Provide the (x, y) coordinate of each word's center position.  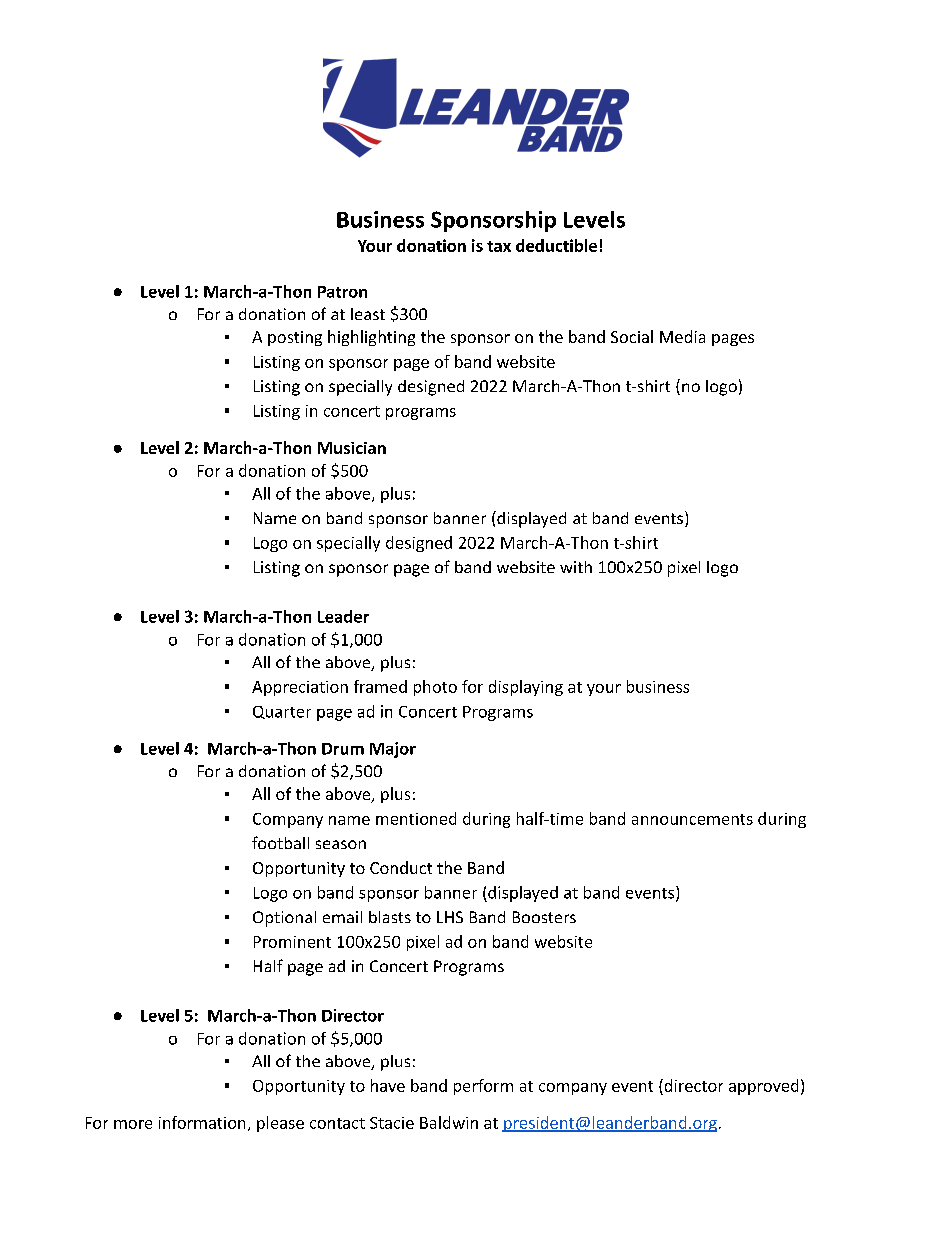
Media (682, 336)
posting (295, 338)
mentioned (416, 818)
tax (499, 246)
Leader (343, 616)
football (280, 842)
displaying (526, 688)
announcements (692, 819)
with (576, 567)
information (202, 1122)
